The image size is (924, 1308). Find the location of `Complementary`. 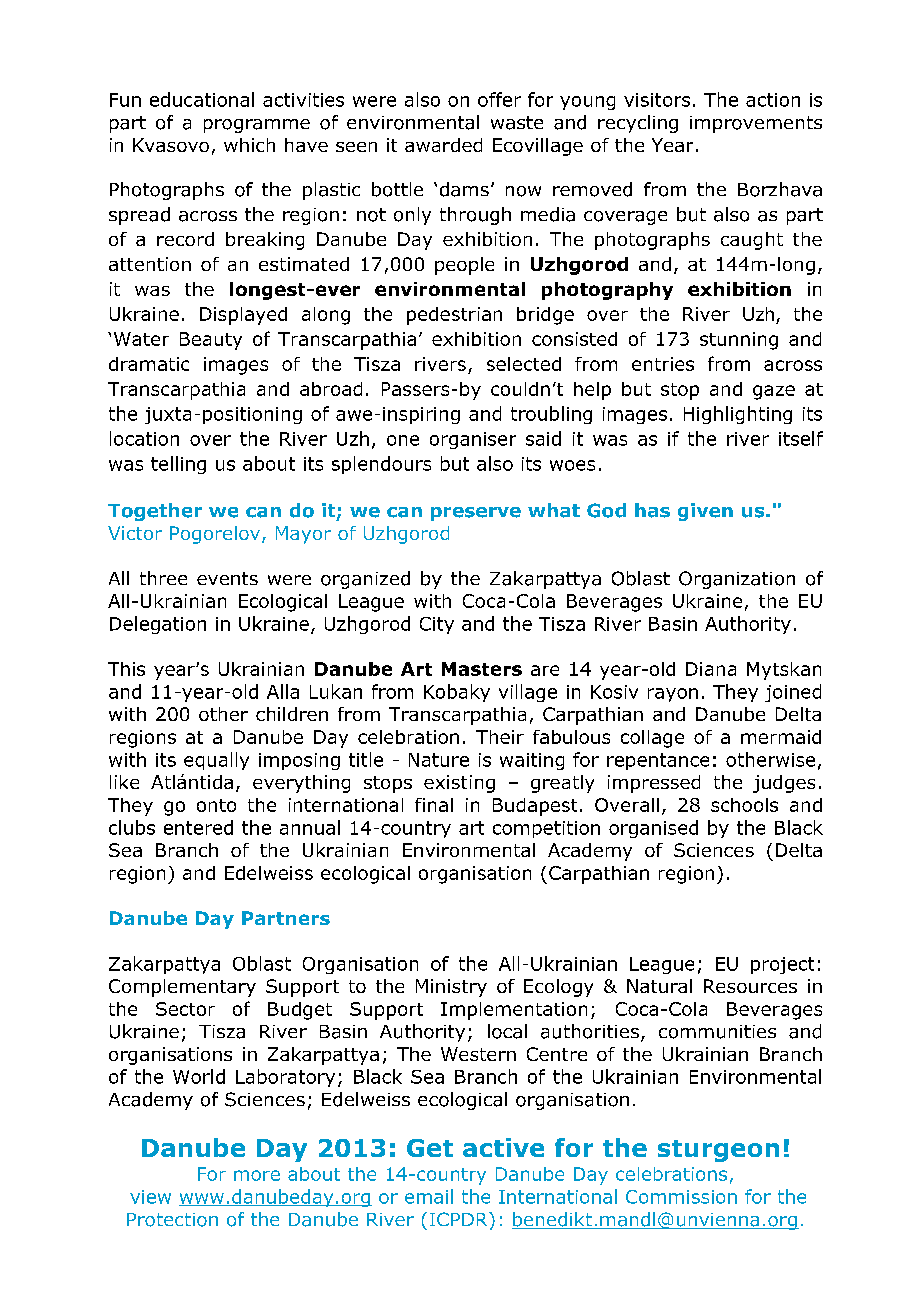

Complementary is located at coordinates (182, 988).
